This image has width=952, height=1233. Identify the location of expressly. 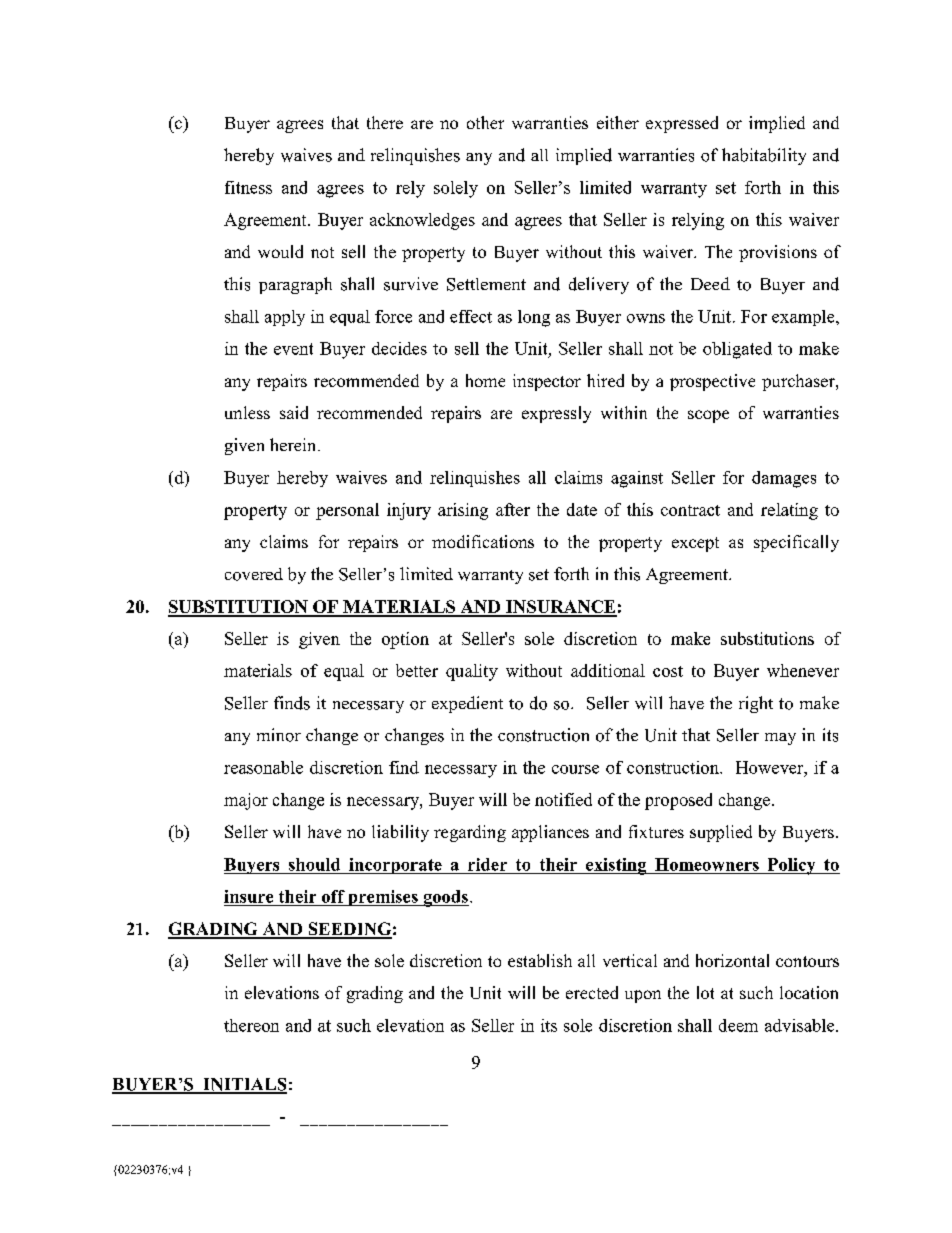
(556, 414).
